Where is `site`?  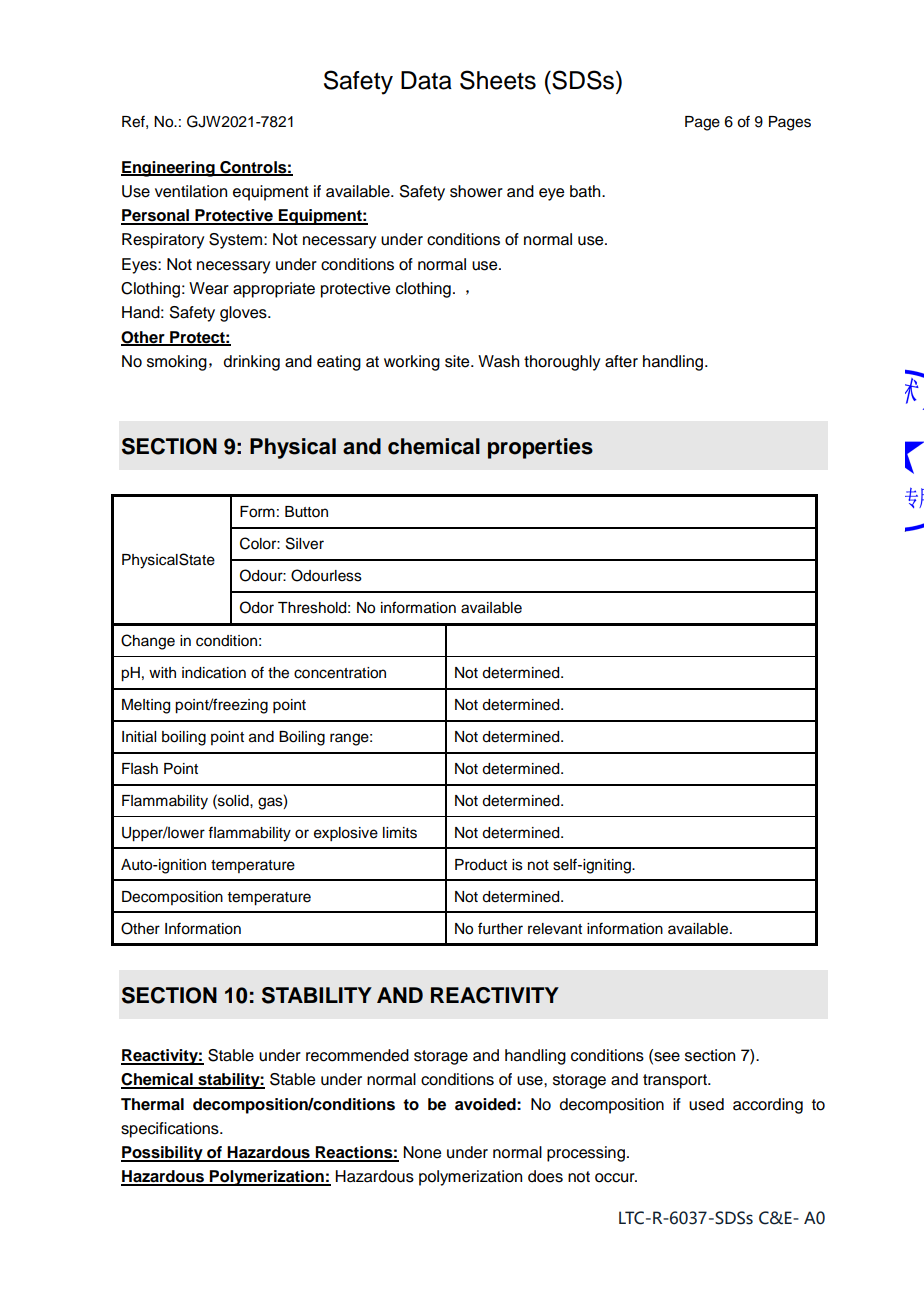
site is located at coordinates (458, 361).
